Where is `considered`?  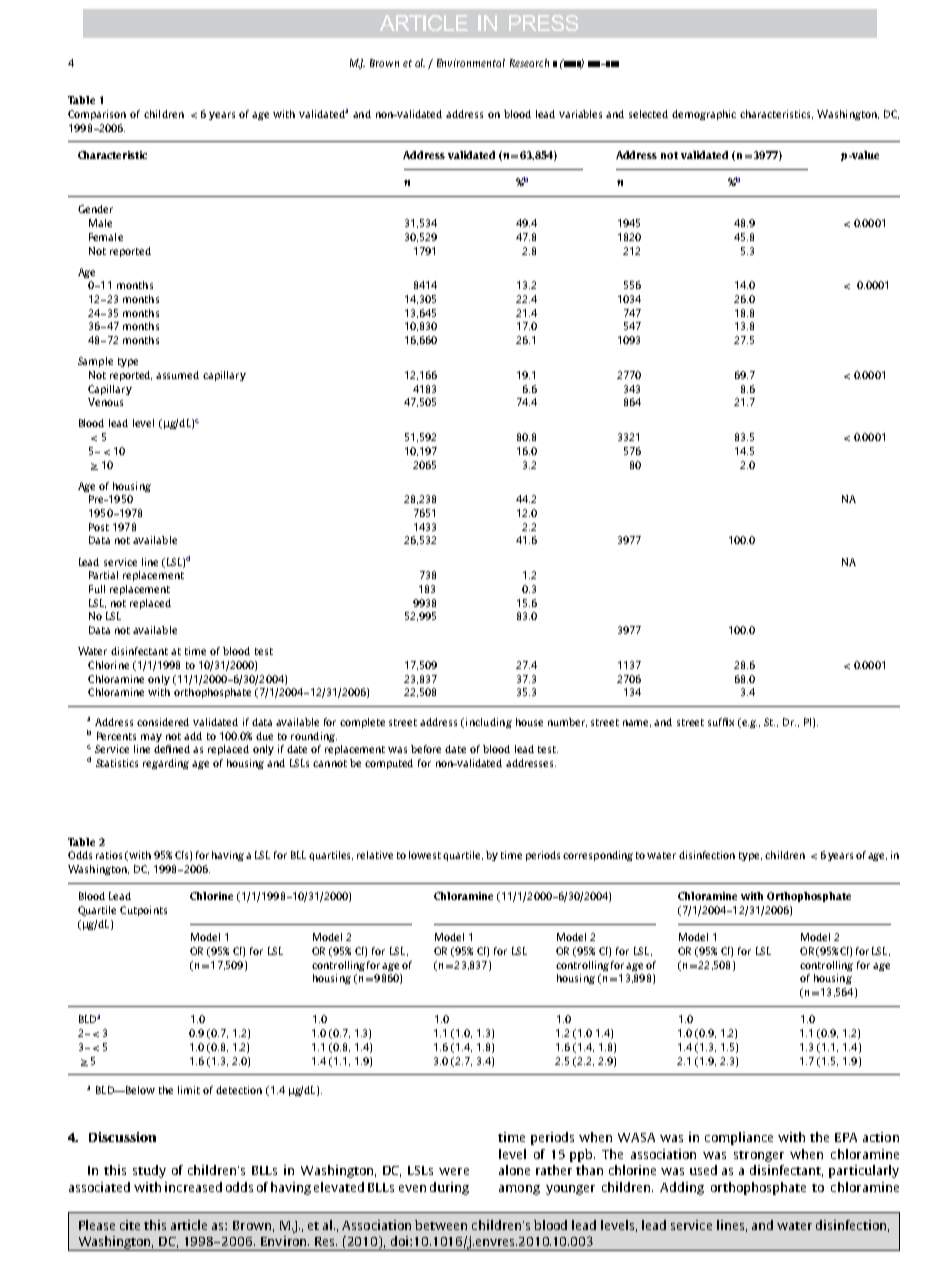
considered is located at coordinates (163, 722).
